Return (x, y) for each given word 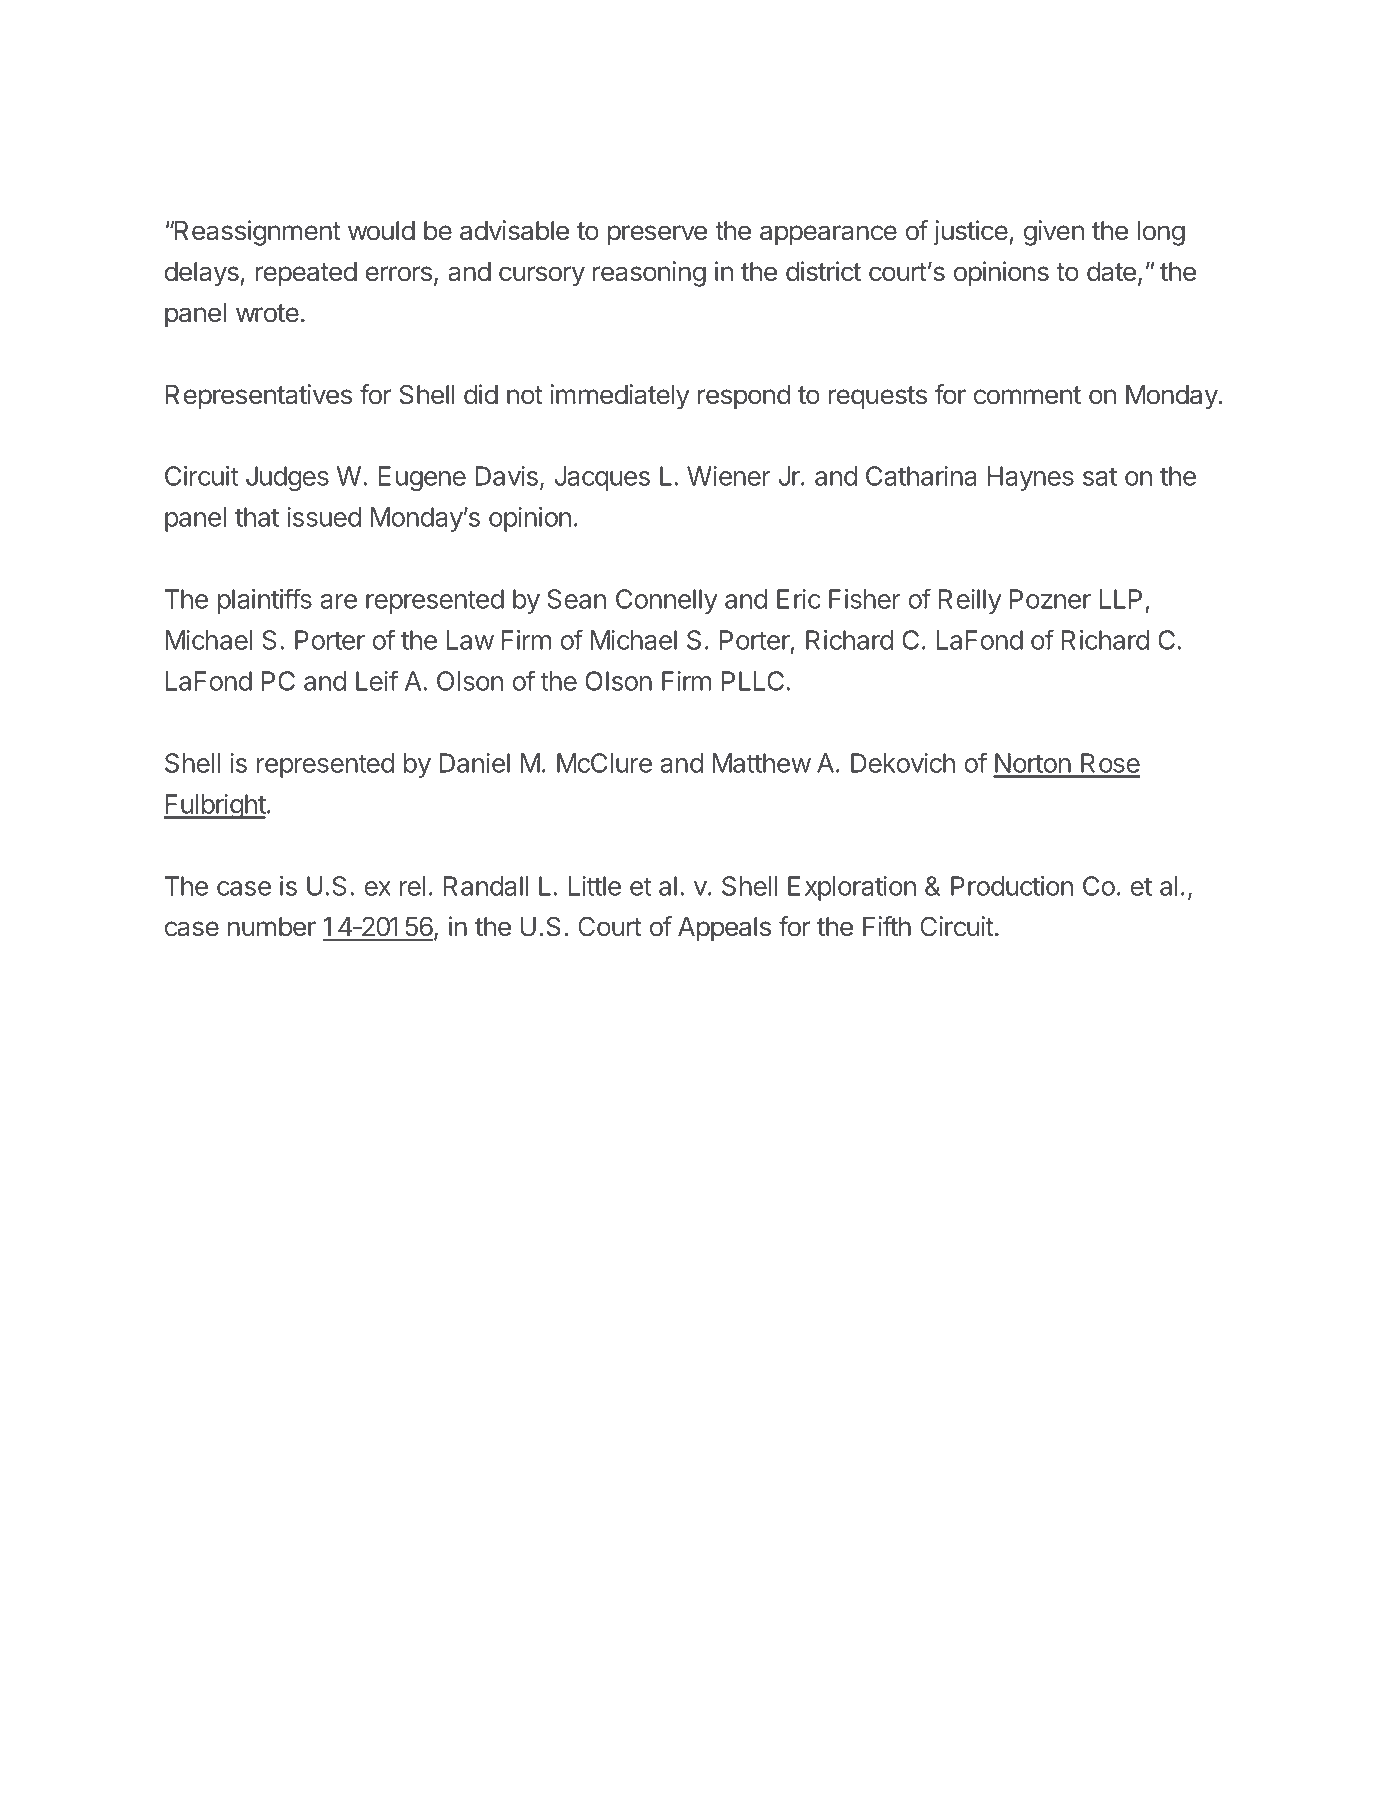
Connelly (667, 601)
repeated (306, 274)
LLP (1121, 599)
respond (744, 397)
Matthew (762, 763)
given (1054, 233)
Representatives (259, 397)
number (272, 927)
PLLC (753, 681)
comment (1027, 395)
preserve (657, 235)
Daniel (475, 763)
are (338, 601)
